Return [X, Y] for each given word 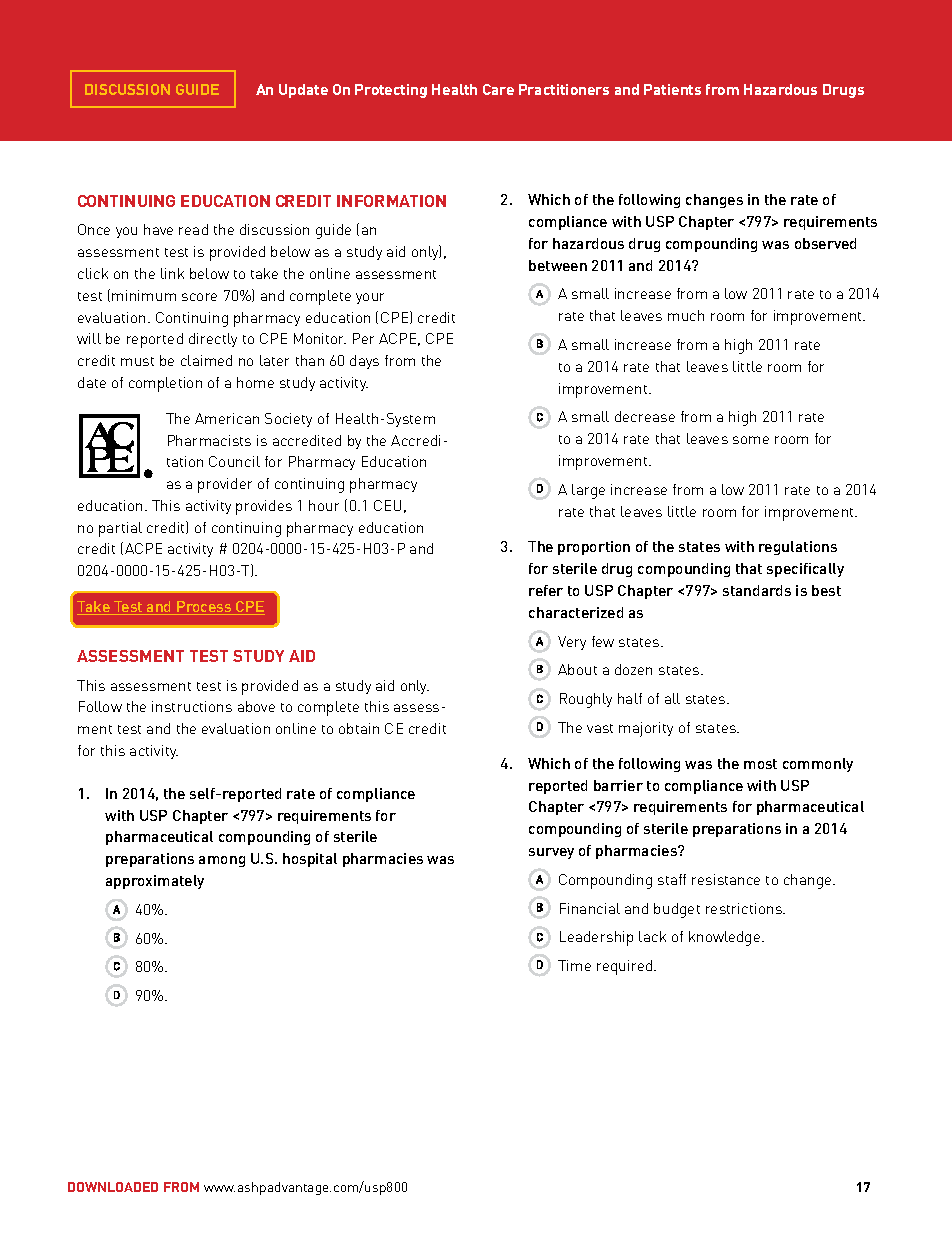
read [193, 229]
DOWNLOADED [113, 1187]
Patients [672, 89]
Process [204, 608]
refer [546, 590]
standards [757, 590]
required [626, 967]
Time [574, 965]
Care [498, 89]
